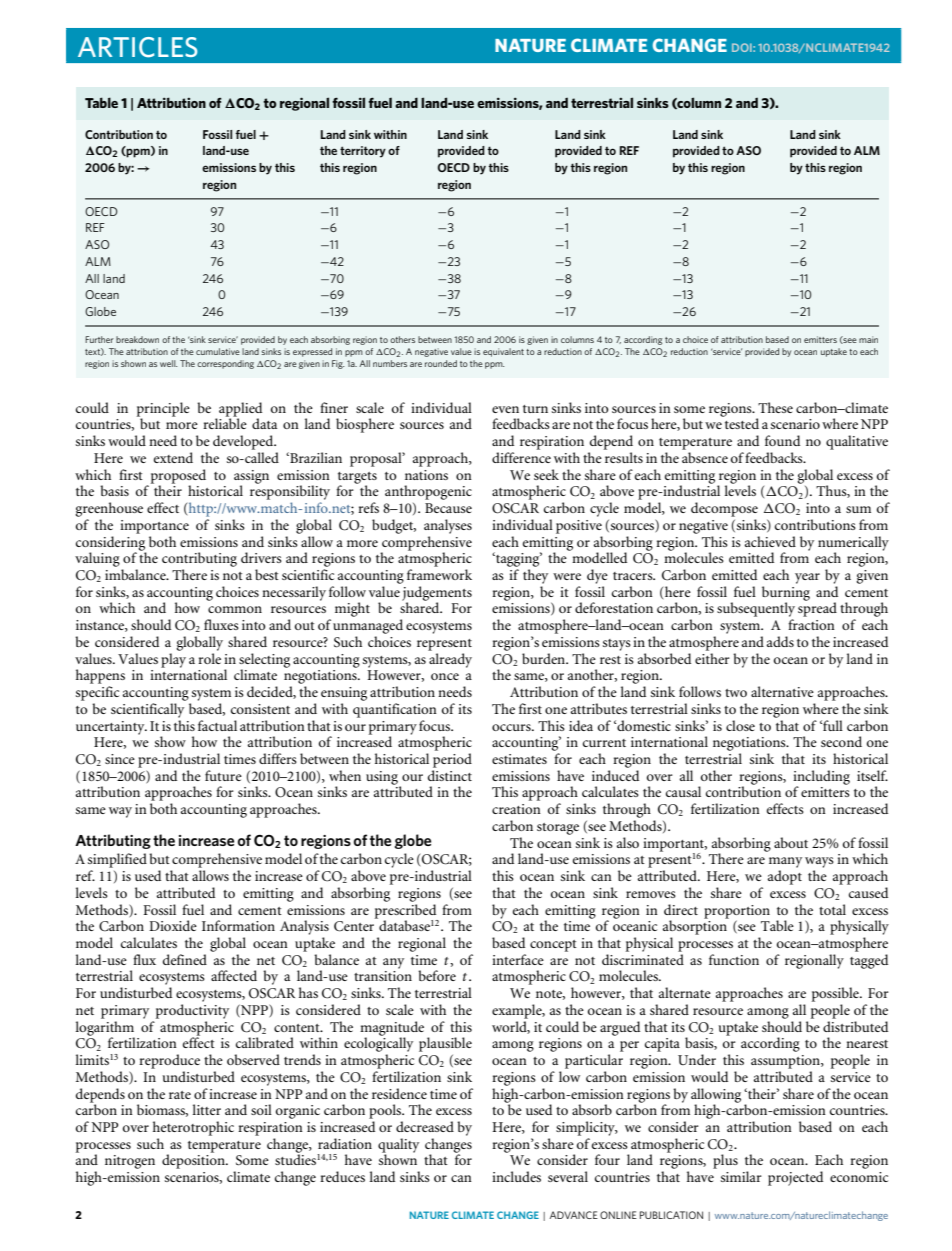 Image resolution: width=952 pixels, height=1251 pixels. What do you see at coordinates (363, 152) in the screenshot?
I see `territory` at bounding box center [363, 152].
